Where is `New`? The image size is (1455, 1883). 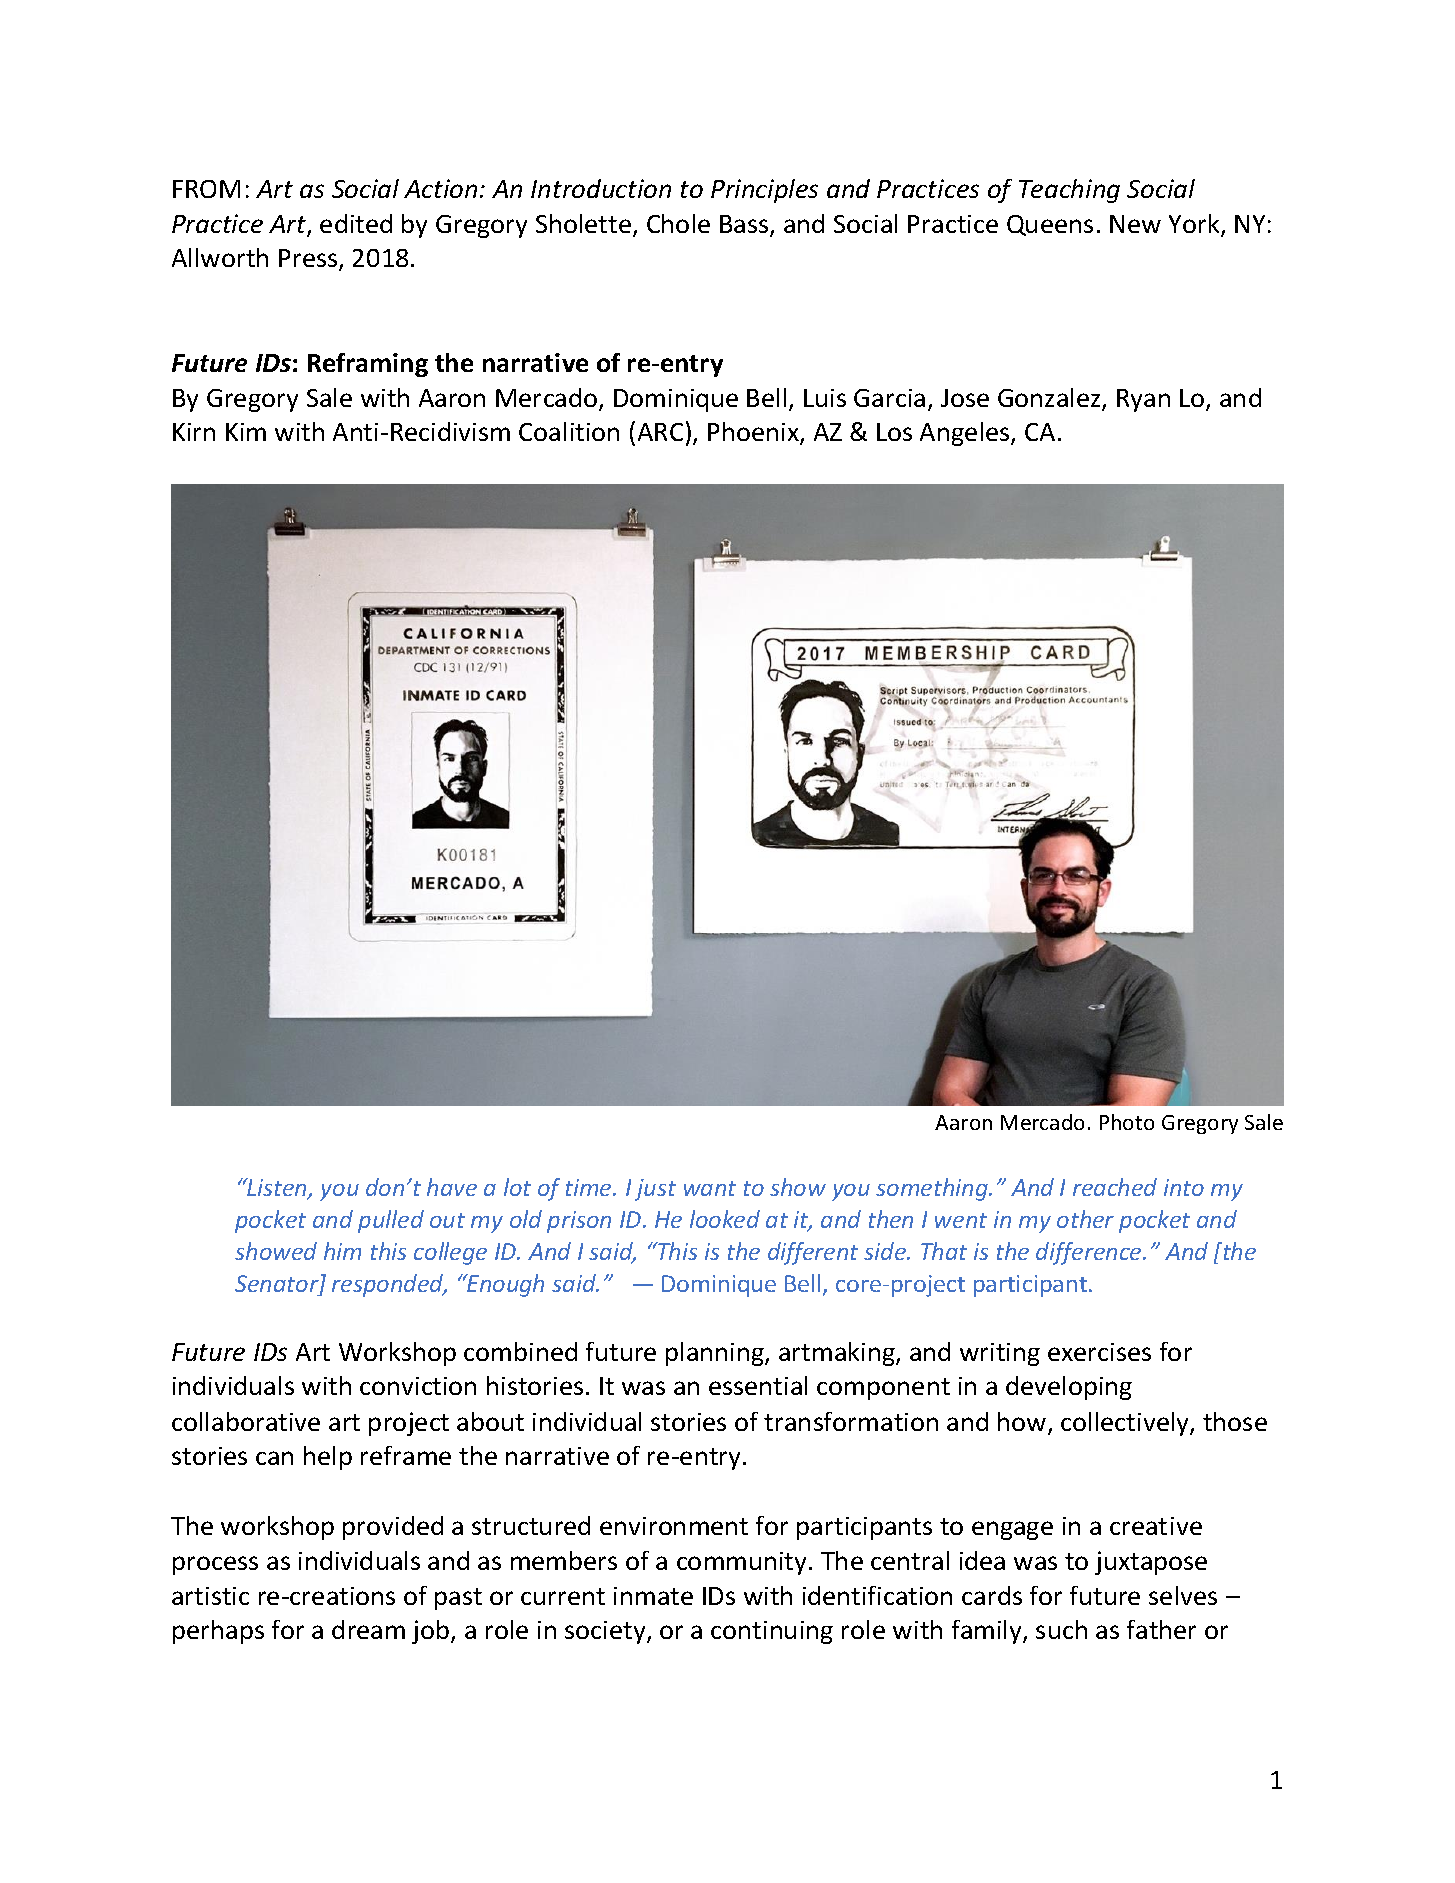
New is located at coordinates (1135, 224).
